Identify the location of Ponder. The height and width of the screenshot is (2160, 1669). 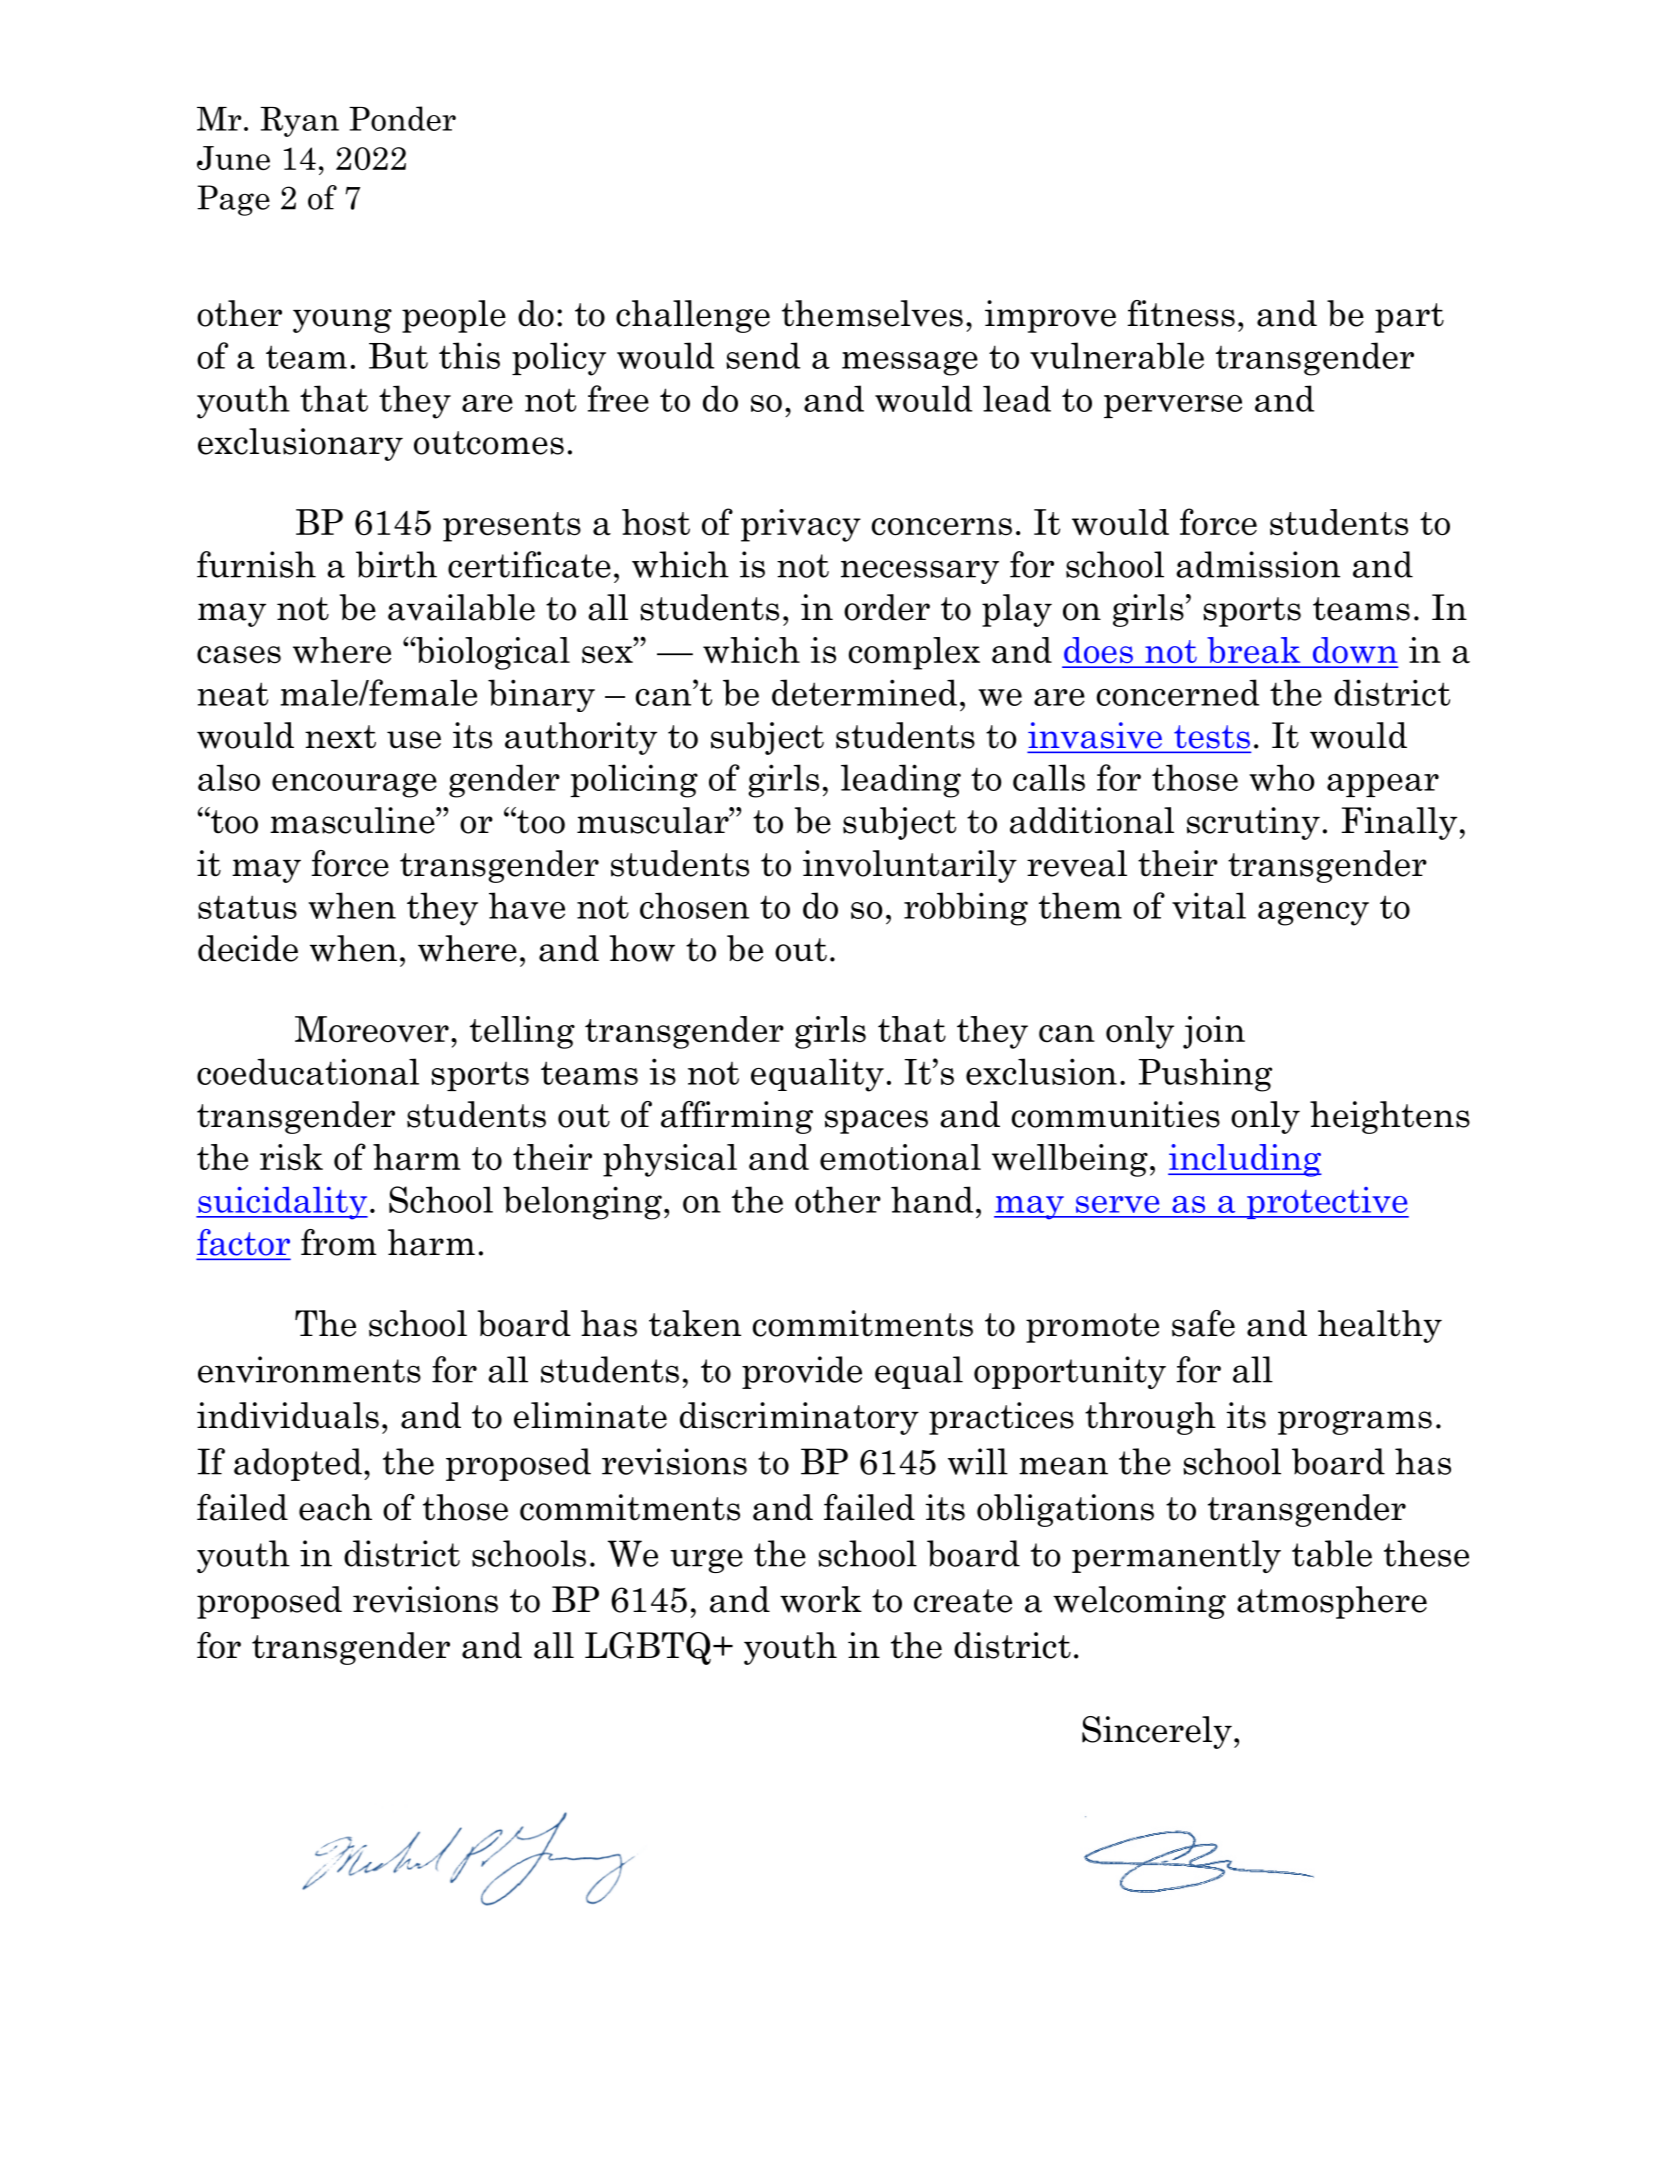
(402, 118).
